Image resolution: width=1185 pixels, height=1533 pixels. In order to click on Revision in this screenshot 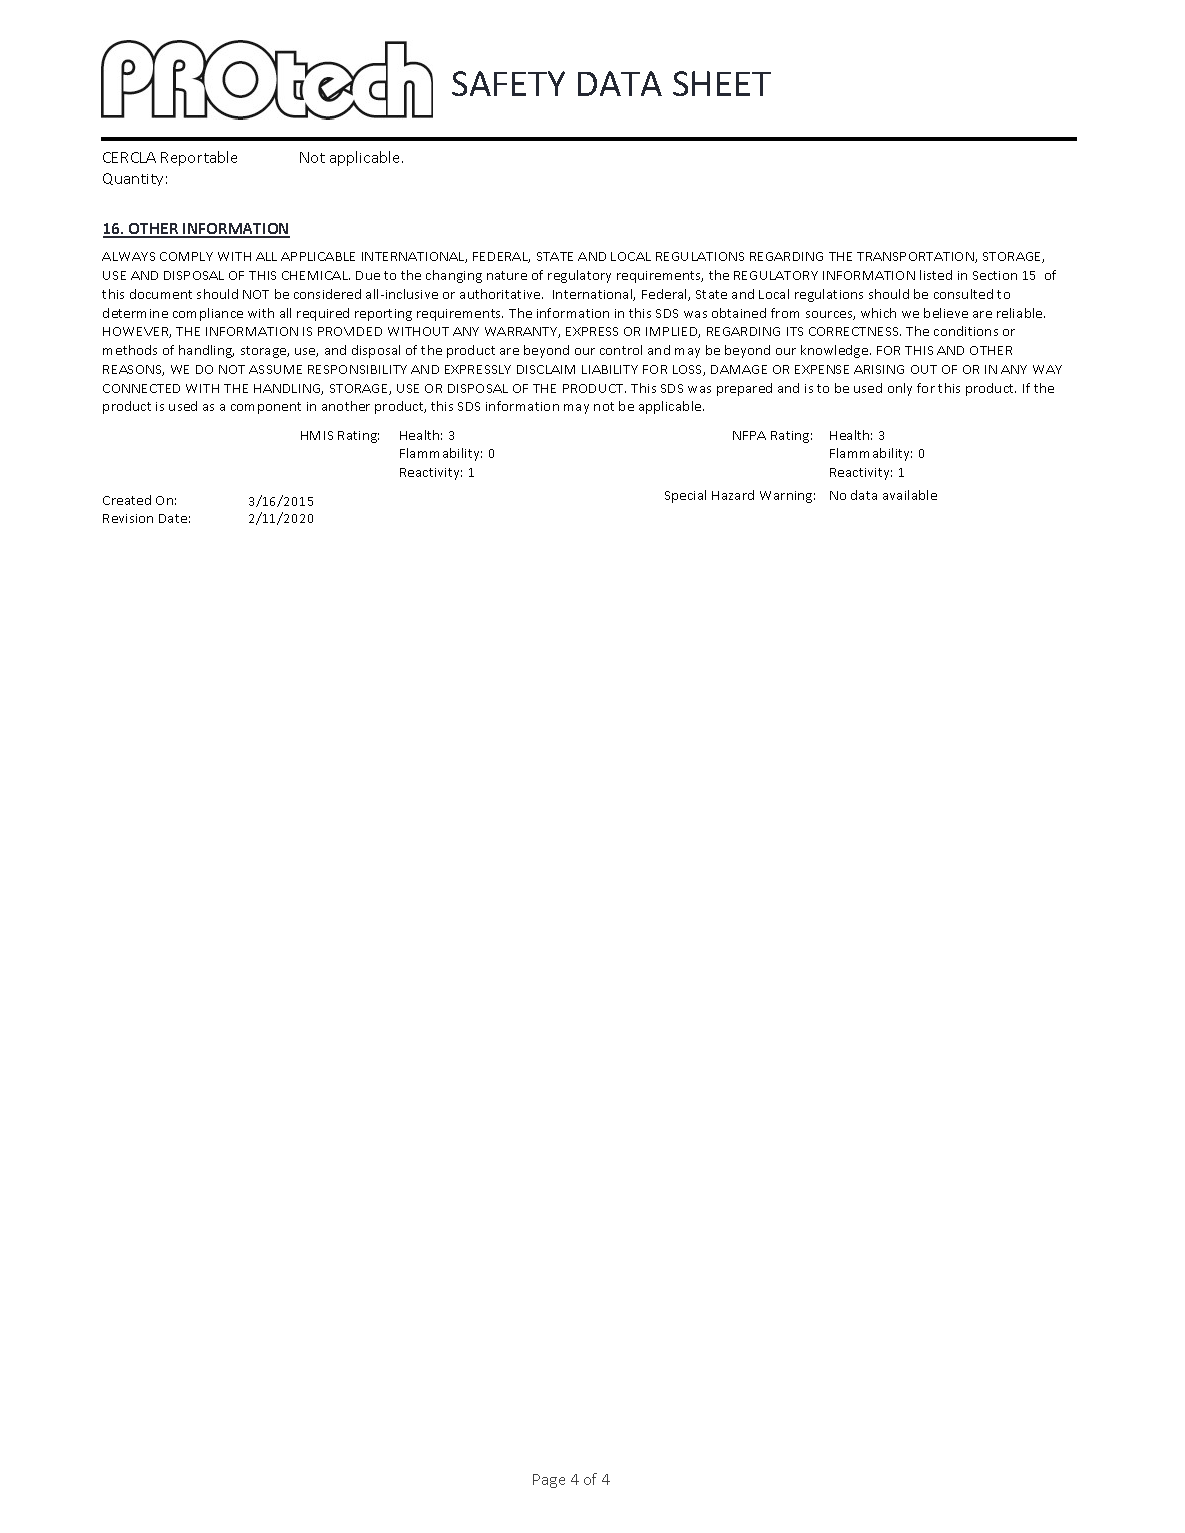, I will do `click(128, 518)`.
